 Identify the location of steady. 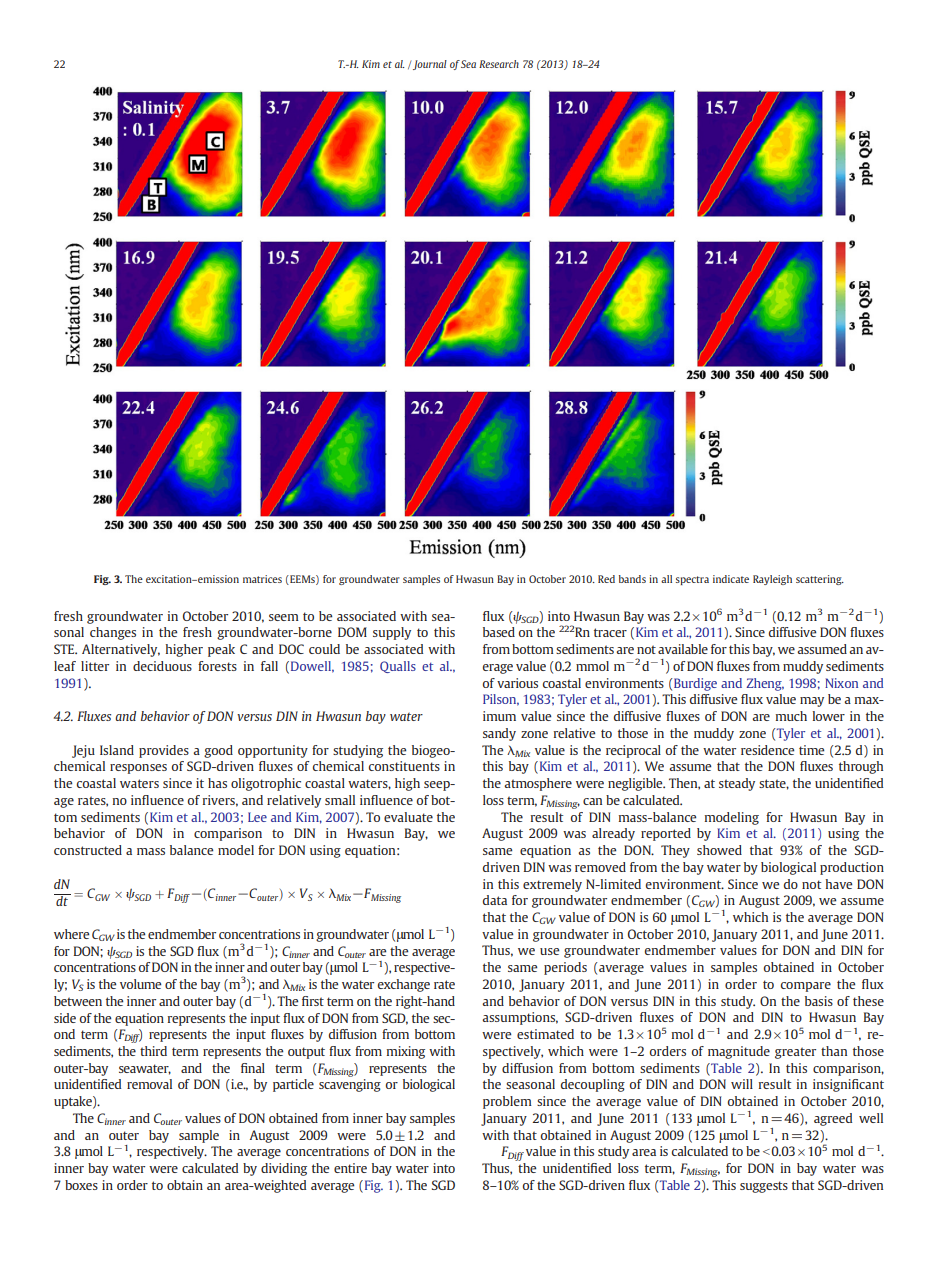
(737, 784).
